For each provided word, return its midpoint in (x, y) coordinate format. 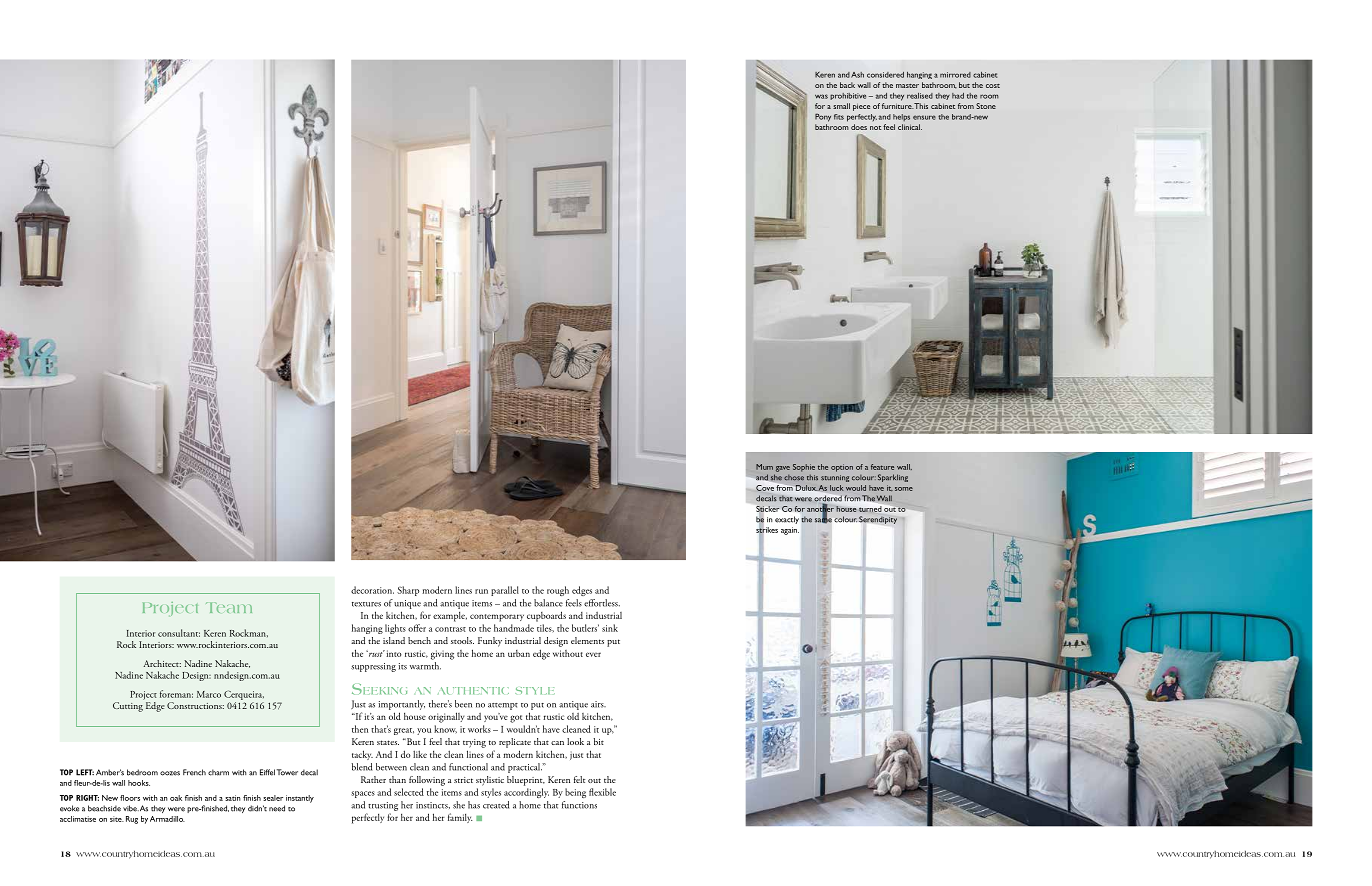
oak (176, 798)
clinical (910, 127)
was (821, 96)
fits (839, 117)
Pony (823, 117)
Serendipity (878, 520)
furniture (897, 106)
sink (610, 628)
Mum (764, 467)
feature (882, 467)
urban (519, 653)
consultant (179, 633)
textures (366, 604)
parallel (505, 591)
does (859, 127)
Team (229, 607)
